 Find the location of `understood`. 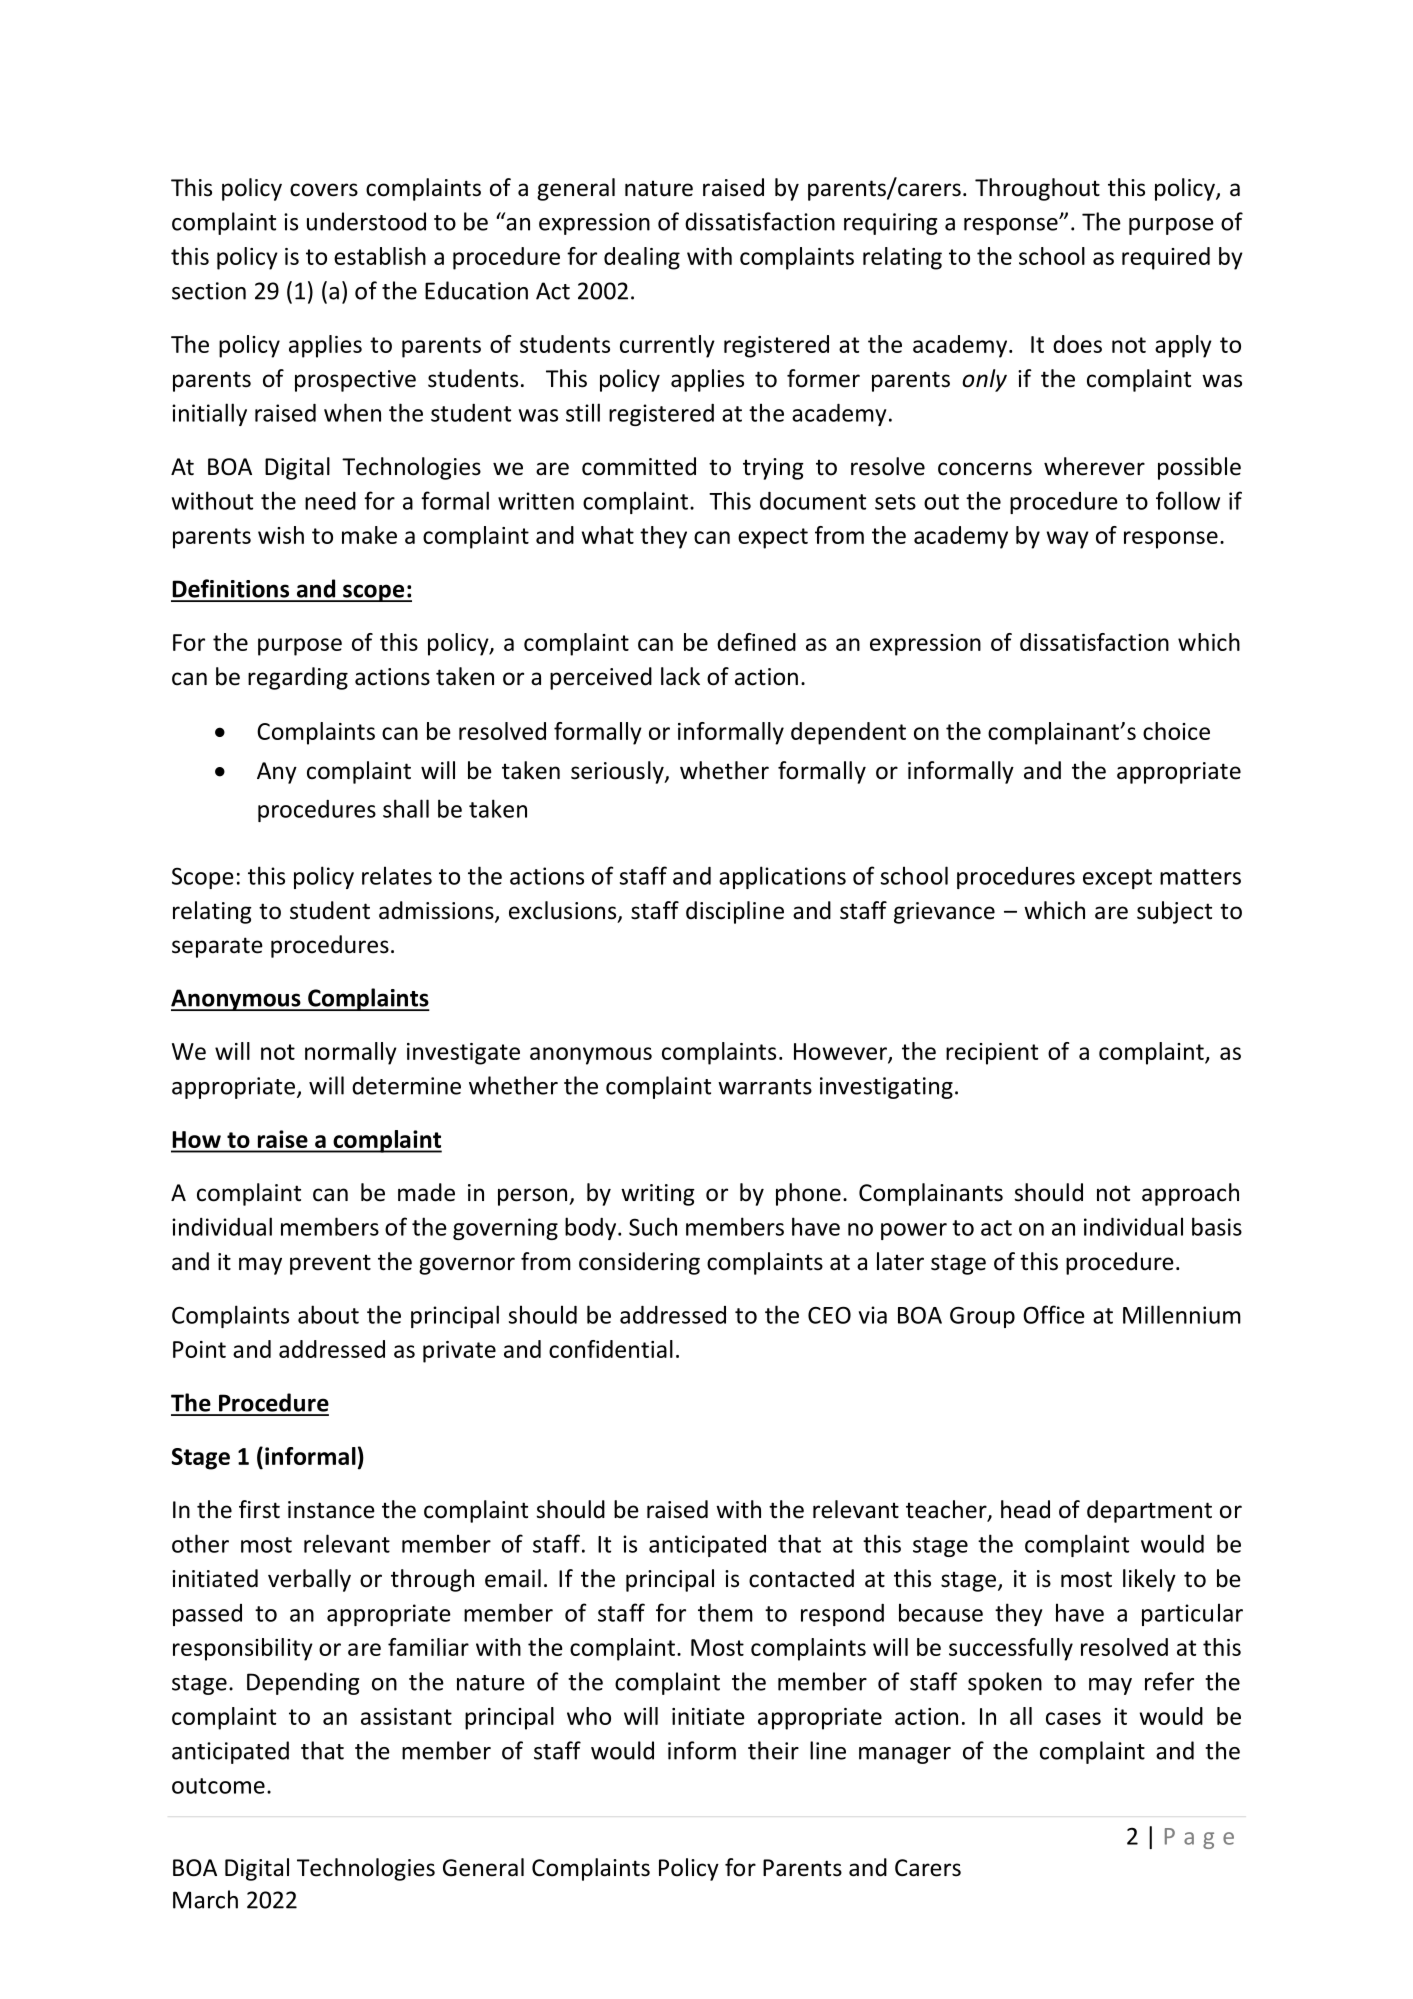

understood is located at coordinates (366, 221).
